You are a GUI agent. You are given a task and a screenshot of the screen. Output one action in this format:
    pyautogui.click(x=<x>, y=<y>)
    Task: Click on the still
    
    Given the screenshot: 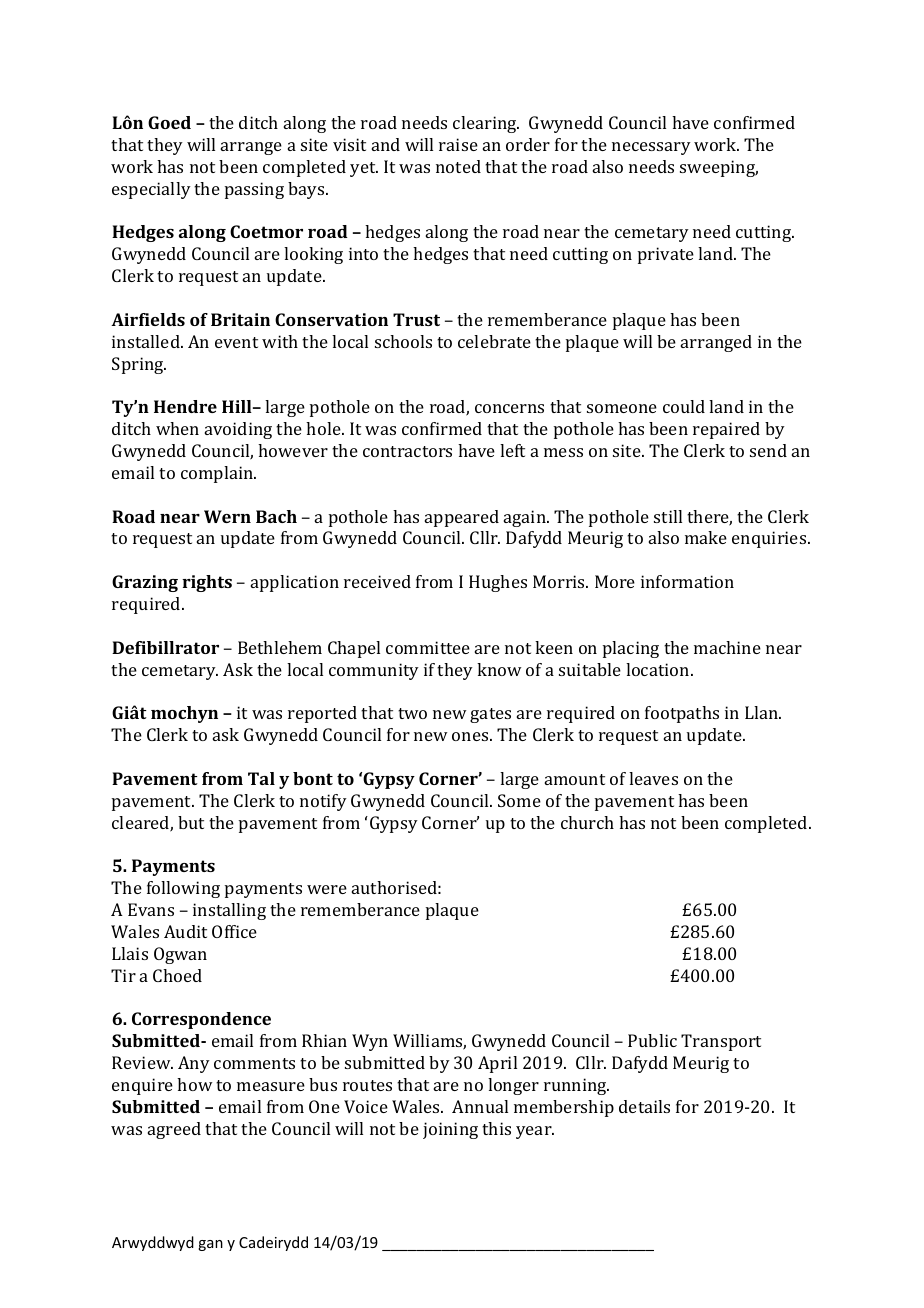 What is the action you would take?
    pyautogui.click(x=668, y=516)
